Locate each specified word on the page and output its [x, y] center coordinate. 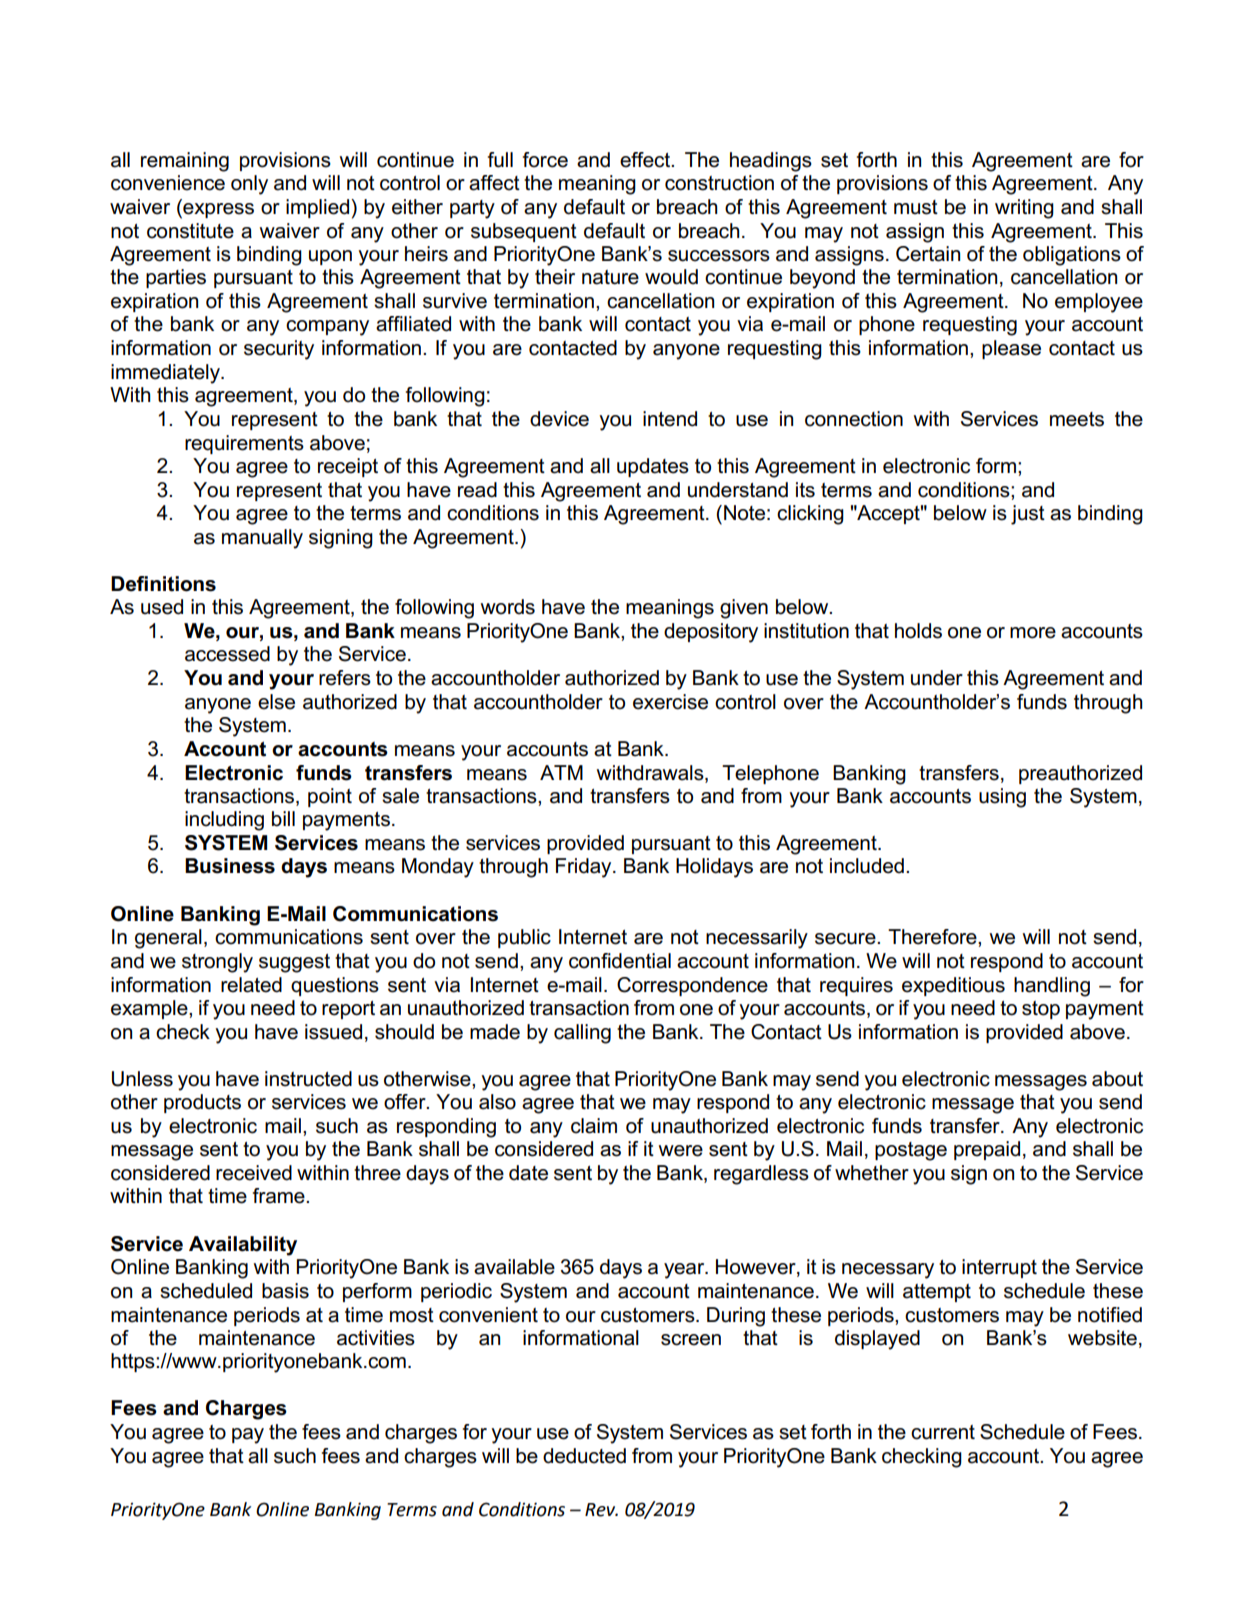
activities [376, 1338]
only [249, 185]
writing [1024, 209]
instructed [308, 1079]
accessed [227, 654]
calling [582, 1034]
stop [1041, 1010]
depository [711, 633]
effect [646, 160]
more [1033, 633]
